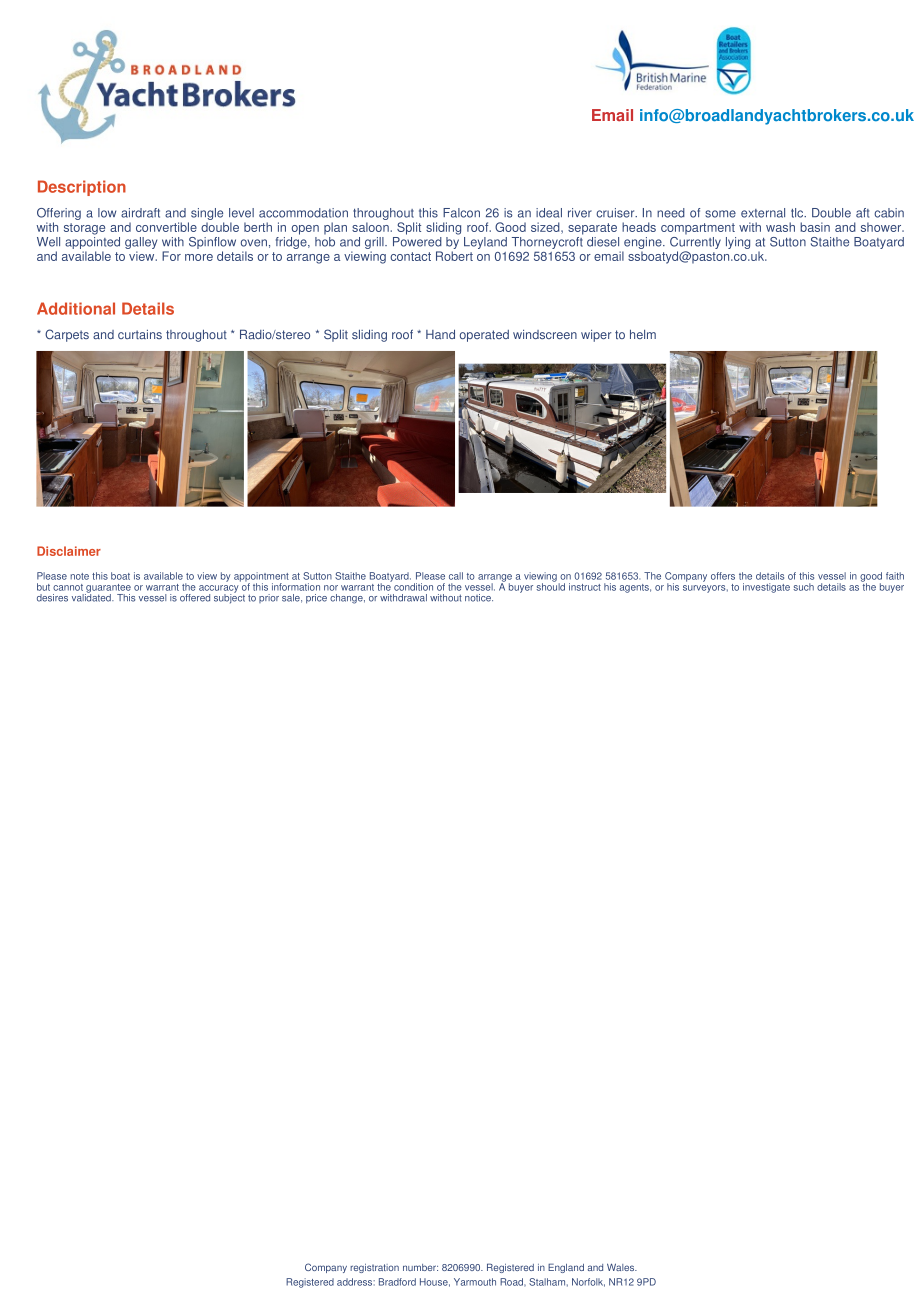  Describe the element at coordinates (566, 1268) in the screenshot. I see `England` at that location.
